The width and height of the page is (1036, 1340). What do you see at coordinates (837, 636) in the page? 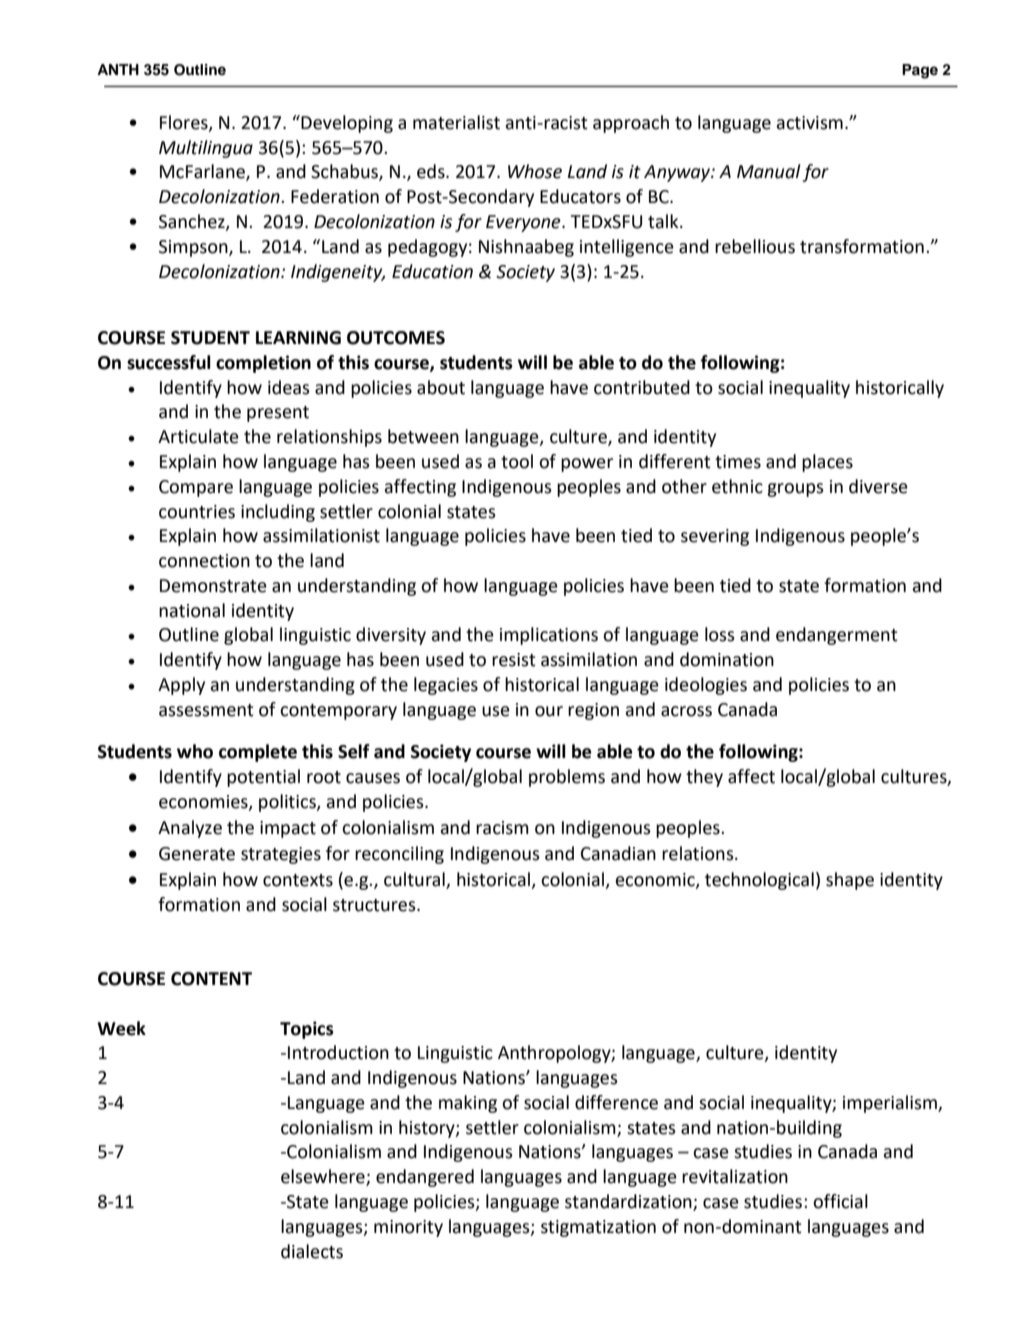
I see `endangerment` at bounding box center [837, 636].
